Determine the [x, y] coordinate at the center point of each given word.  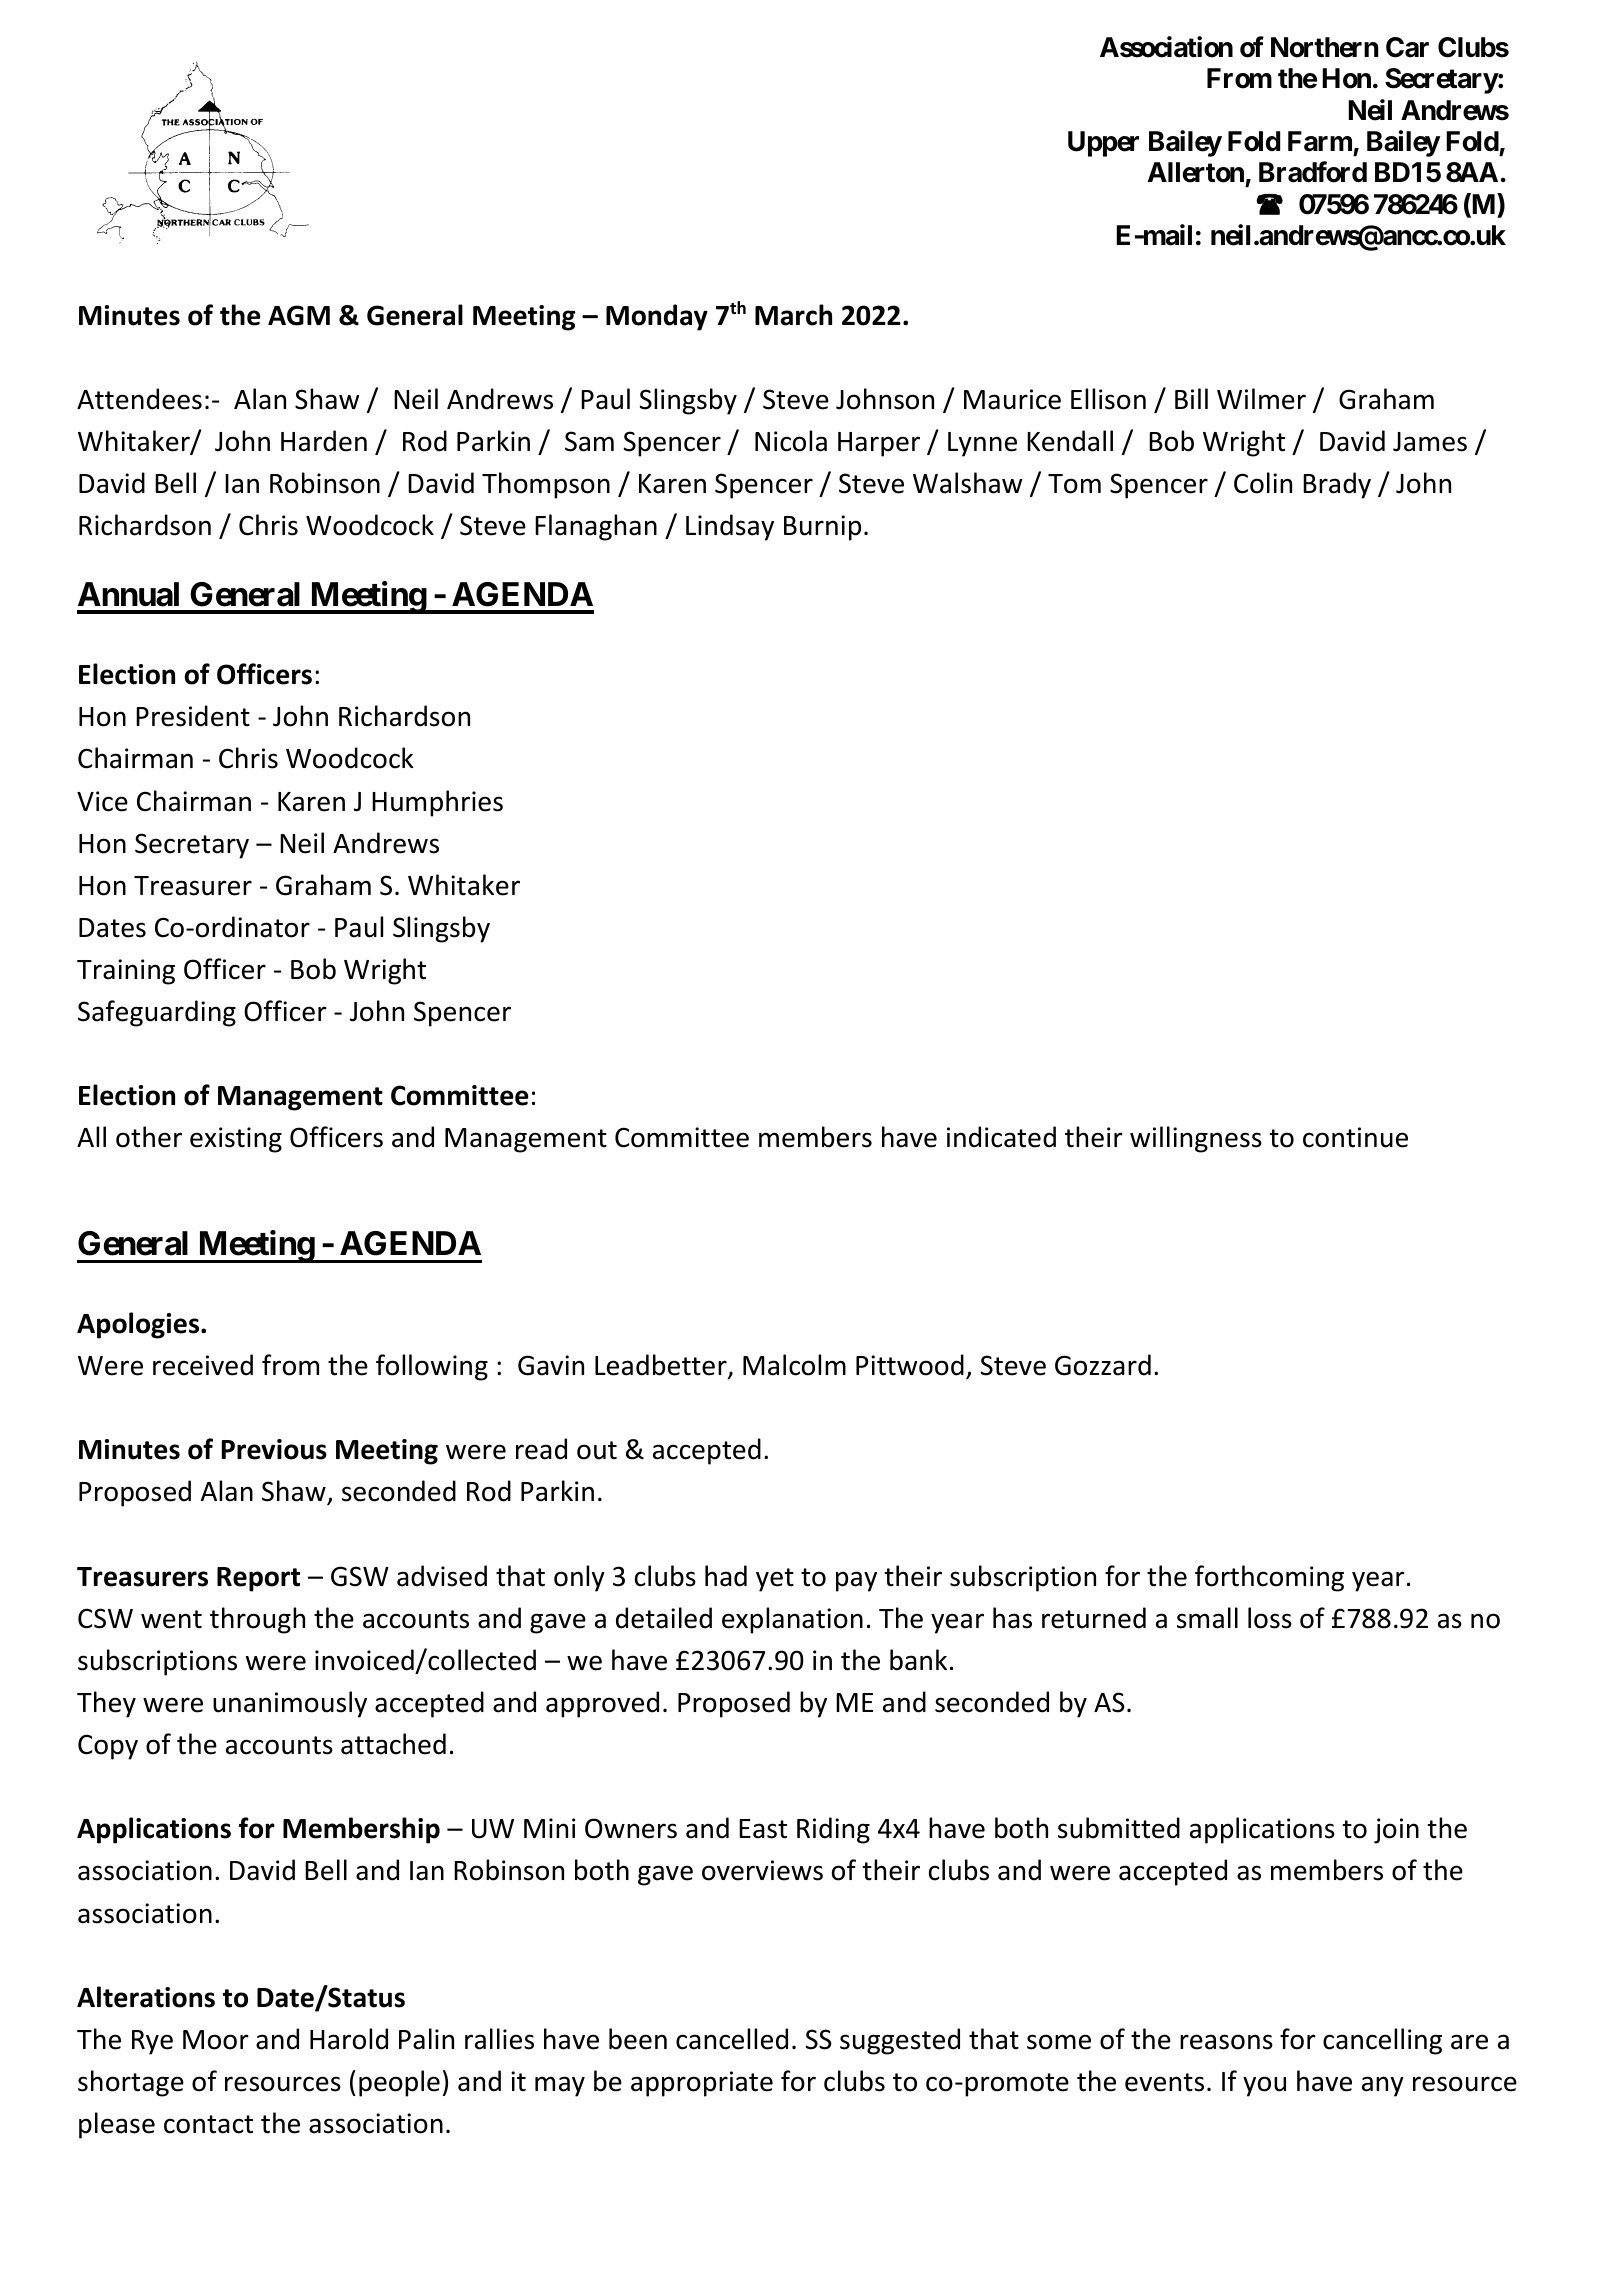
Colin [1263, 483]
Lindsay [730, 527]
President [193, 716]
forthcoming [1269, 1578]
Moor [216, 2040]
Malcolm [794, 1365]
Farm [1320, 141]
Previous [274, 1449]
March [793, 315]
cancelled [732, 2039]
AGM [299, 315]
